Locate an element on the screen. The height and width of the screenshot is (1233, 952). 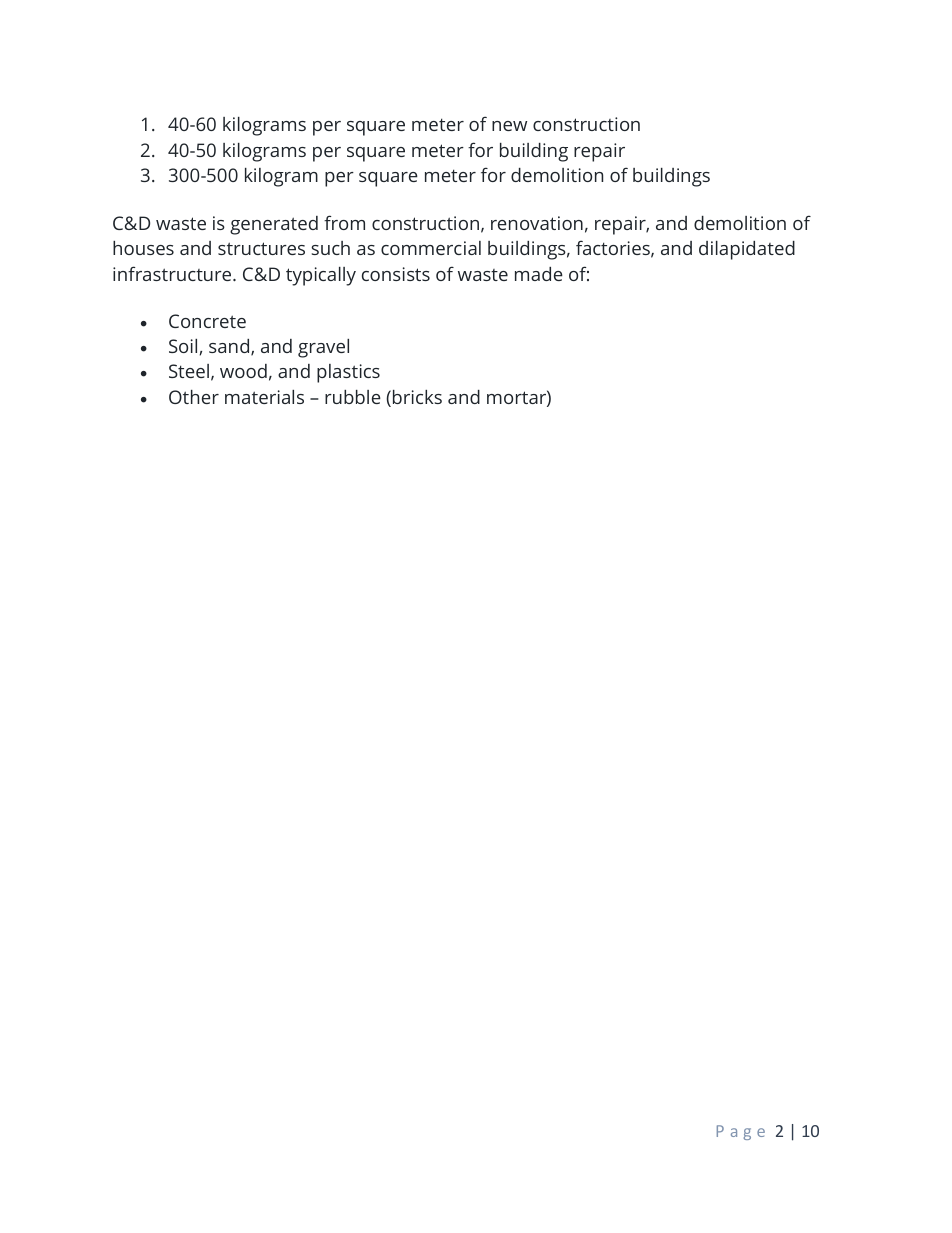
renovation is located at coordinates (537, 223).
